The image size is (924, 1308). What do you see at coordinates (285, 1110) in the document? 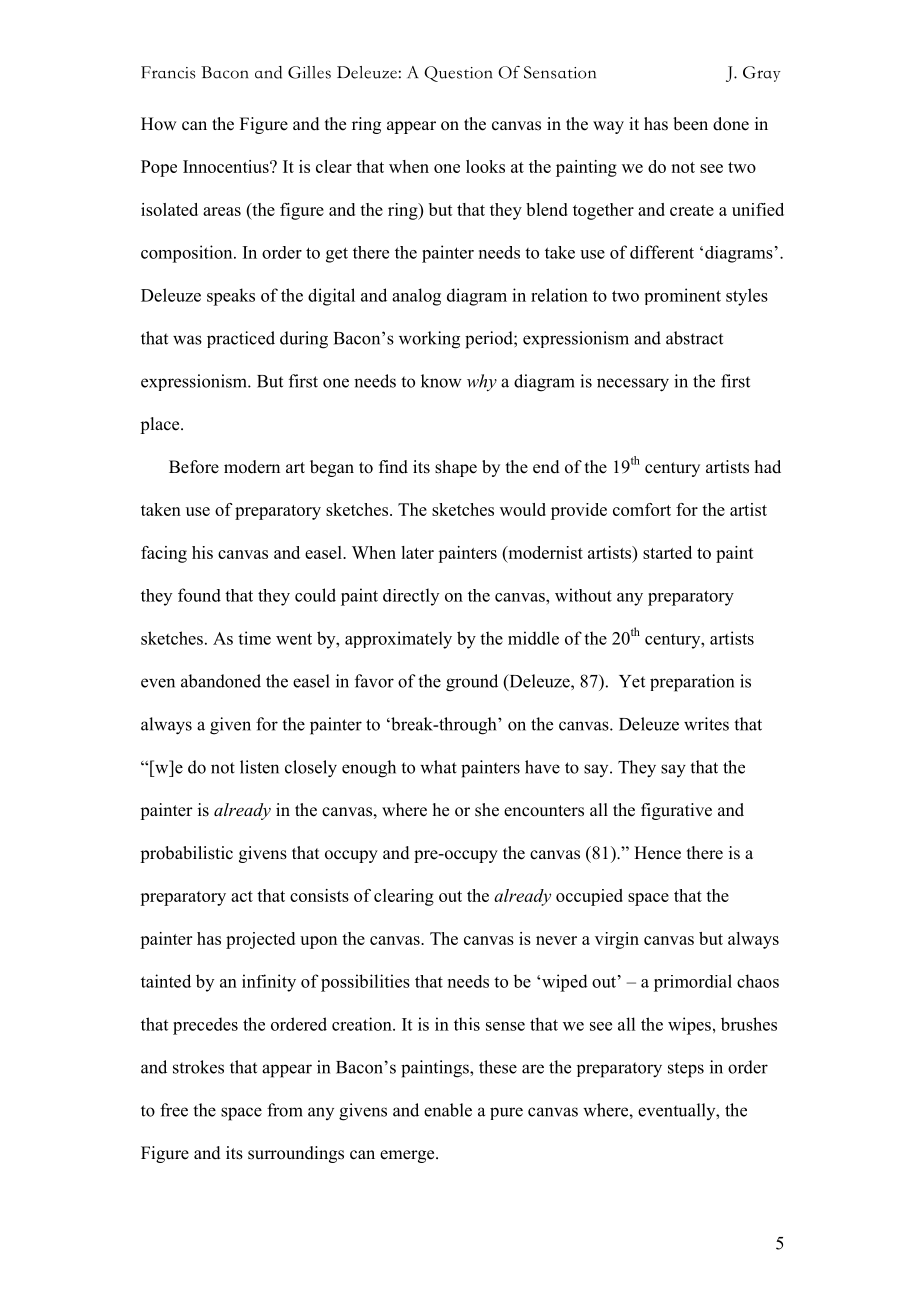
I see `from` at bounding box center [285, 1110].
